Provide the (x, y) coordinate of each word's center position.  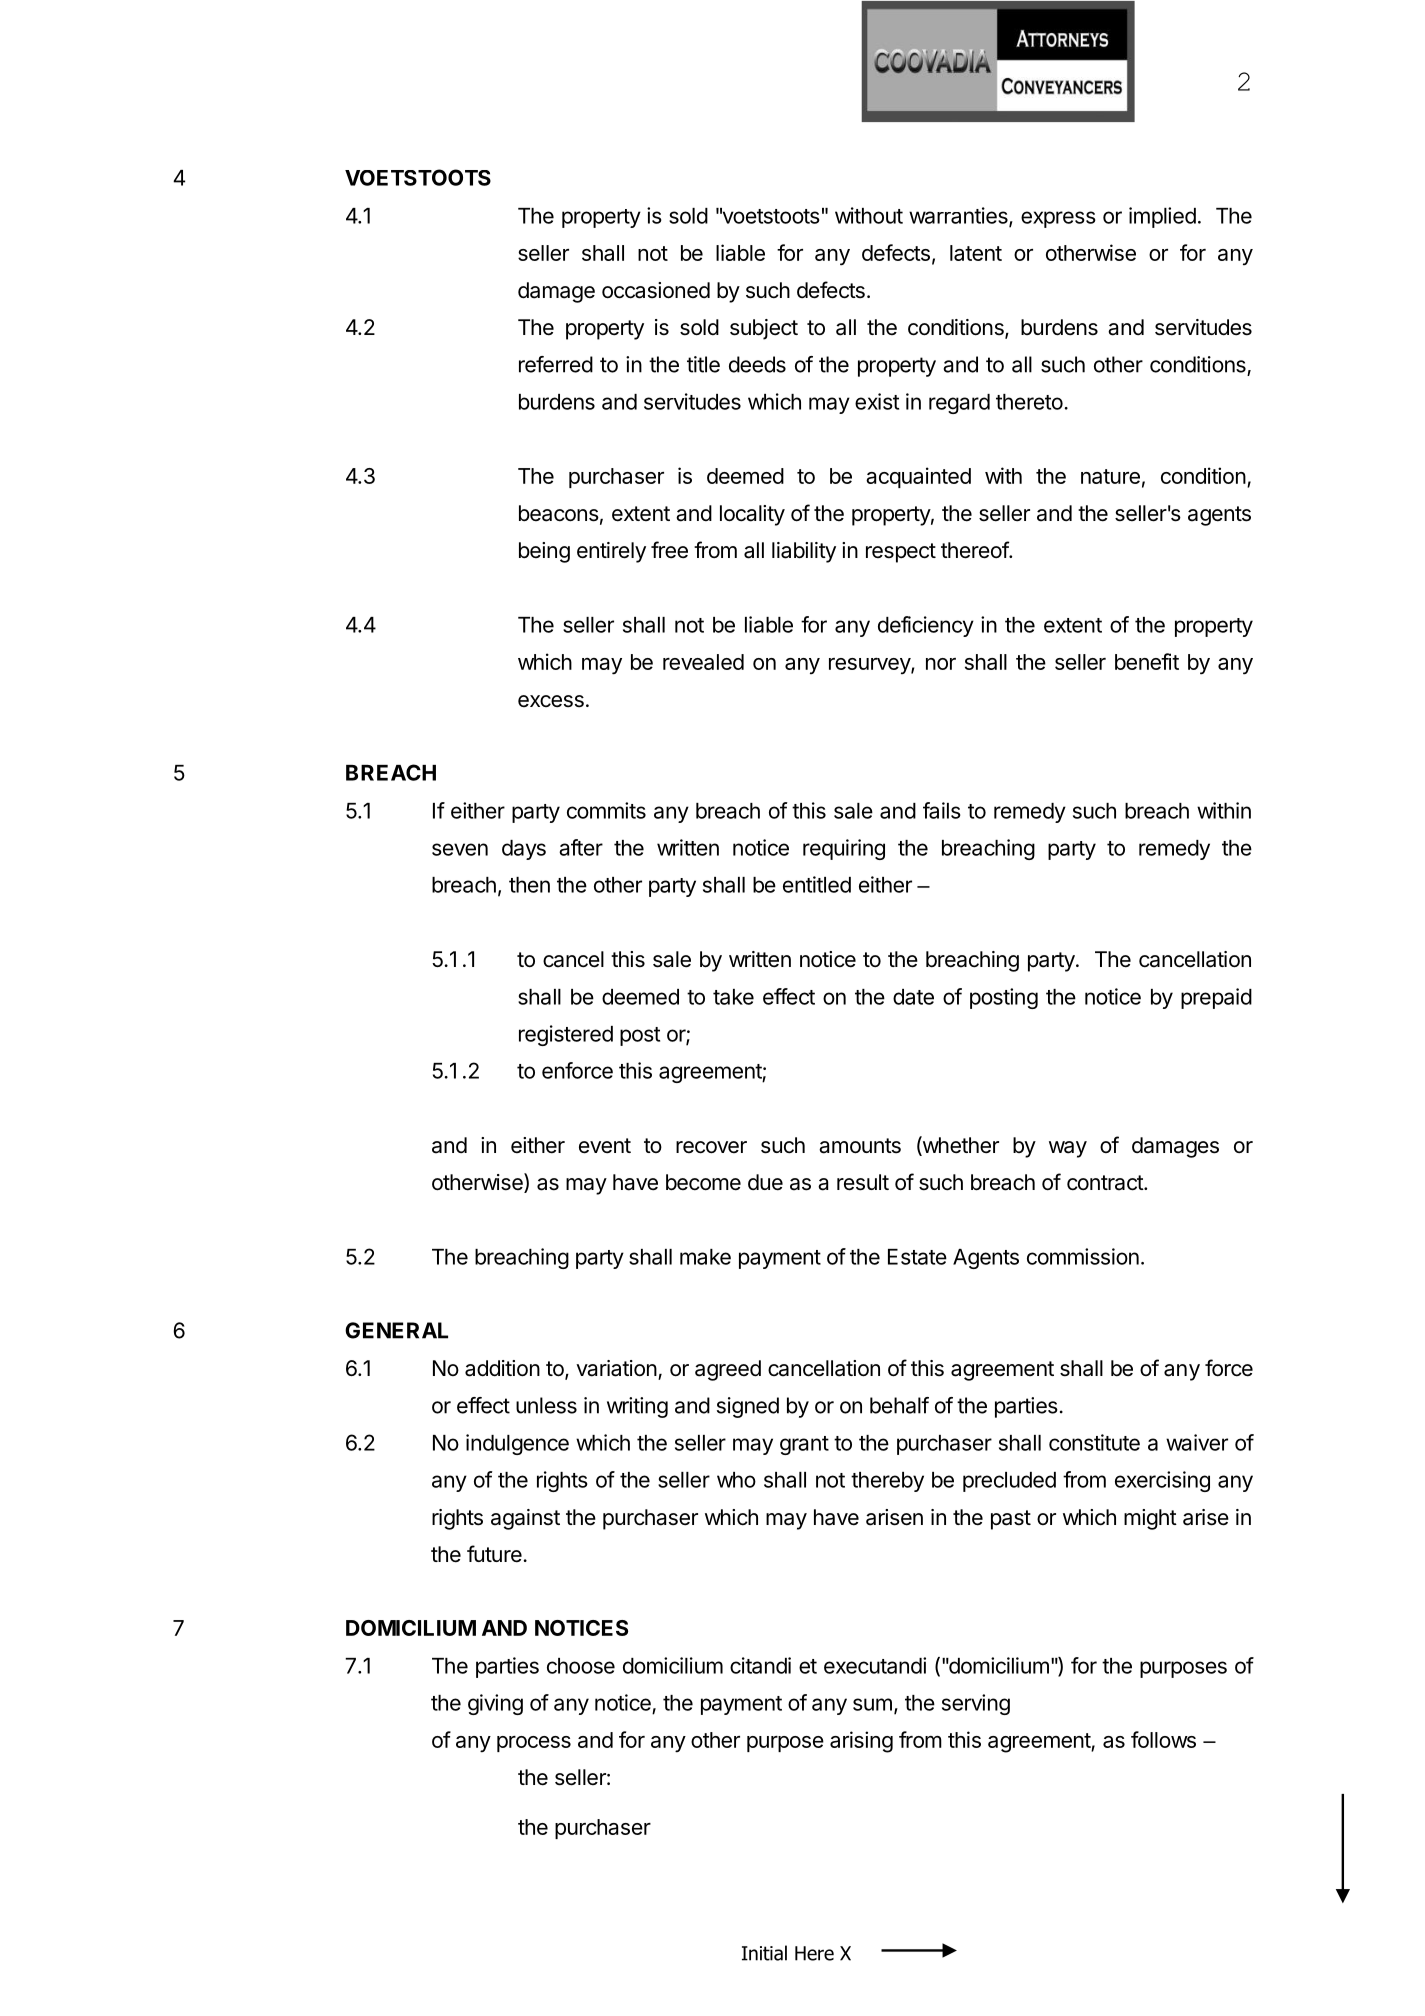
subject (764, 329)
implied (1162, 217)
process (534, 1744)
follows (1163, 1739)
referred (556, 364)
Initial (764, 1953)
